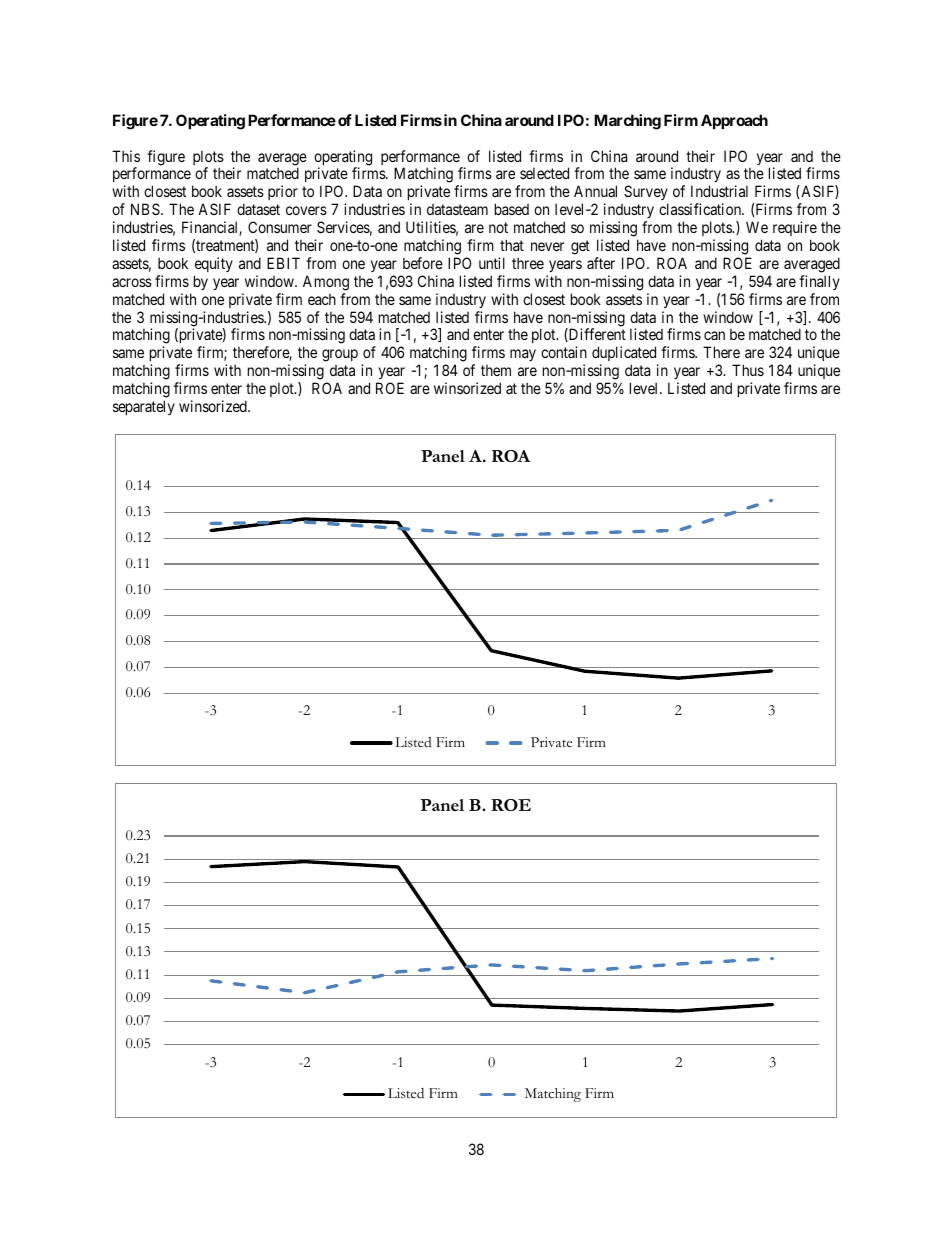 The width and height of the screenshot is (952, 1233). What do you see at coordinates (326, 283) in the screenshot?
I see `Among` at bounding box center [326, 283].
